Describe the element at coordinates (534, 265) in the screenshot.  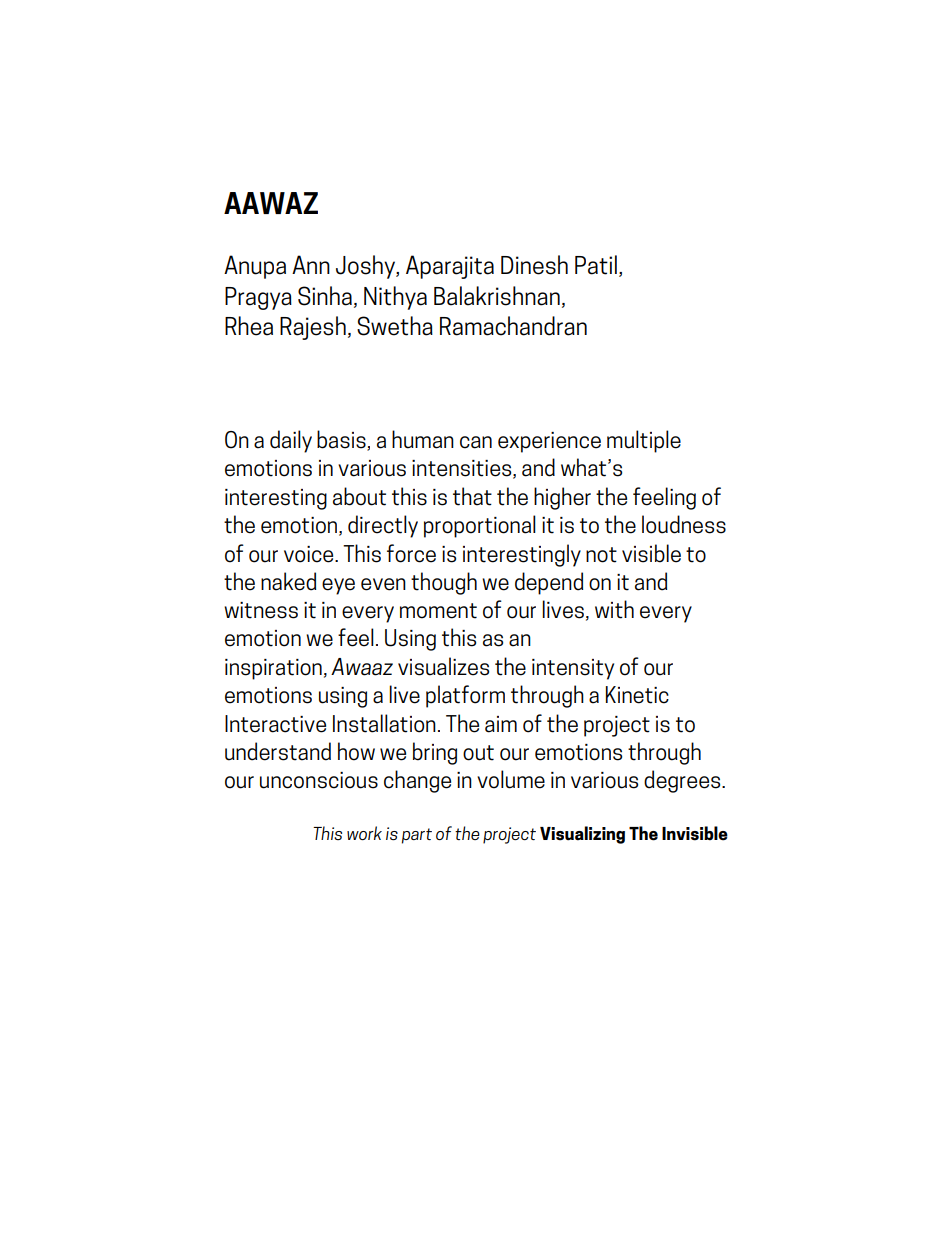
I see `Dinesh` at that location.
